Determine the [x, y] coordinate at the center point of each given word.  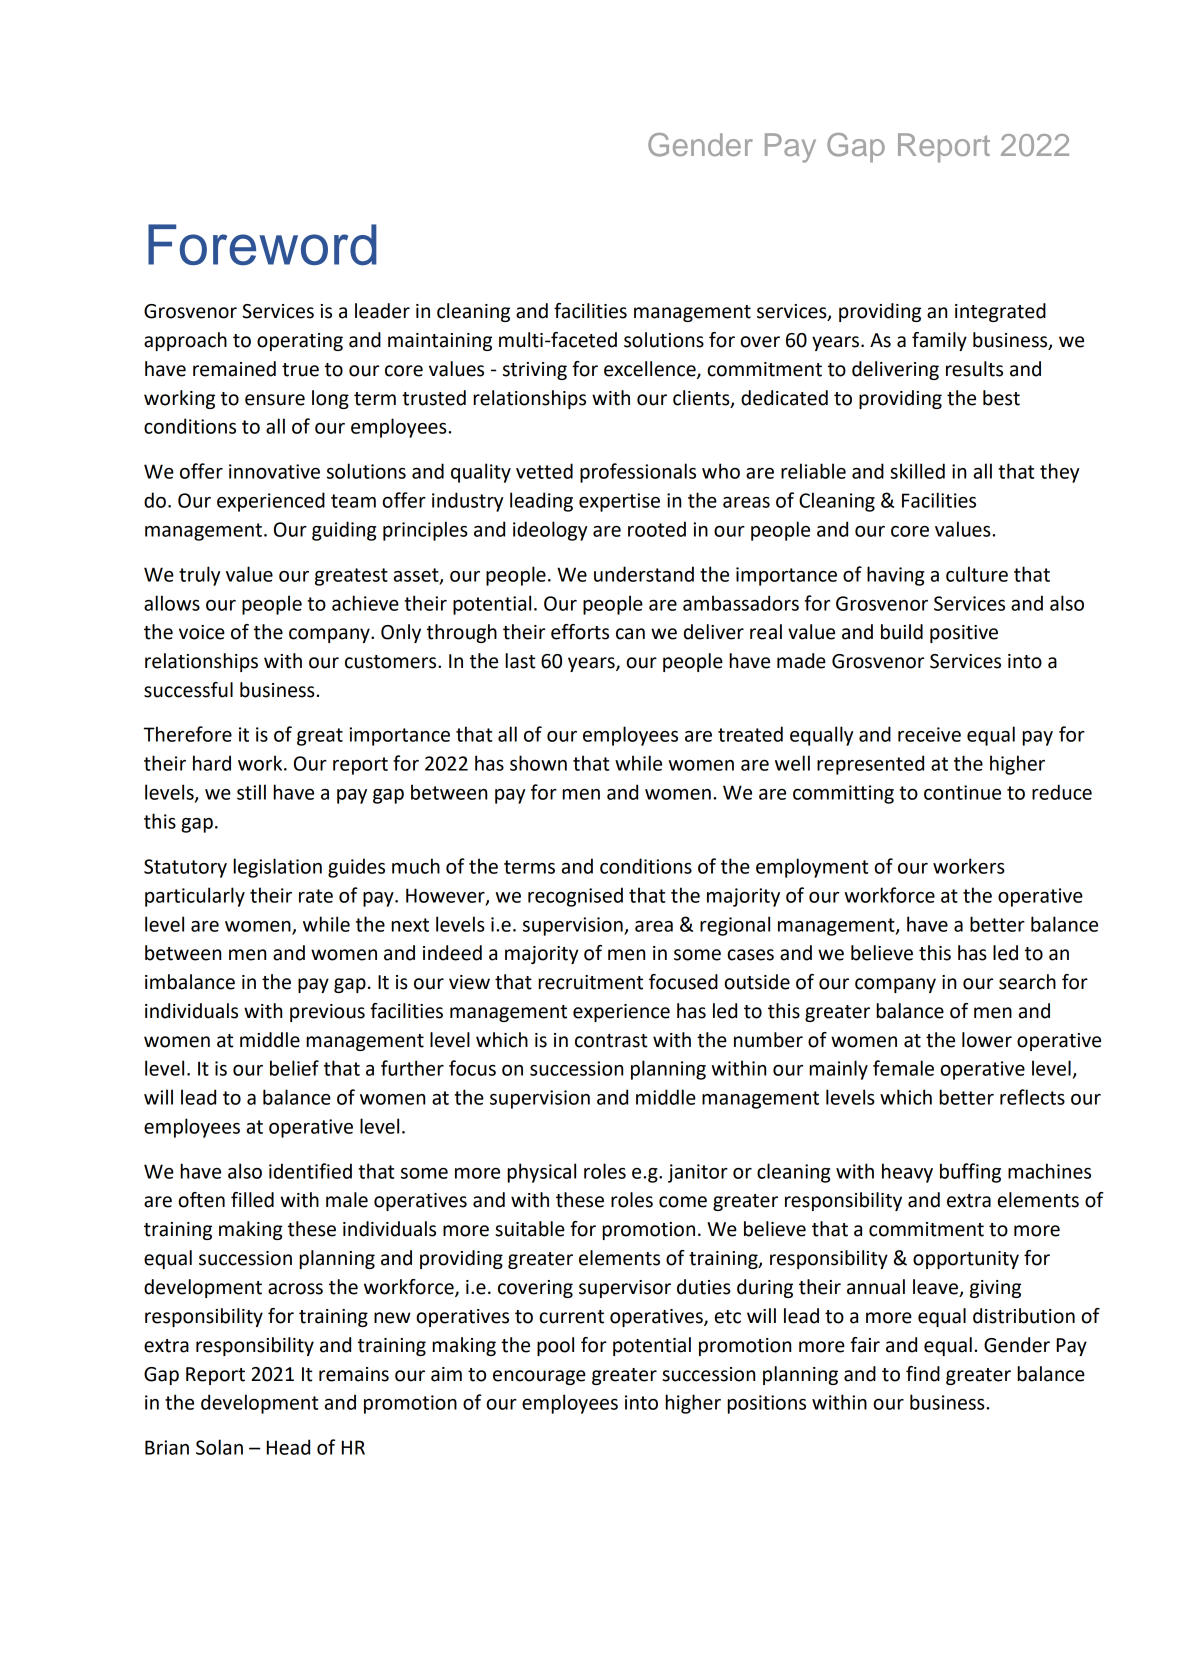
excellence [651, 370]
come [683, 1202]
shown [538, 763]
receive [929, 734]
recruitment [590, 982]
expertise [619, 502]
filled [252, 1200]
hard [212, 763]
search [1027, 982]
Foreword [262, 244]
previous [327, 1013]
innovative [274, 471]
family [939, 341]
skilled [917, 471]
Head [288, 1447]
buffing [970, 1173]
